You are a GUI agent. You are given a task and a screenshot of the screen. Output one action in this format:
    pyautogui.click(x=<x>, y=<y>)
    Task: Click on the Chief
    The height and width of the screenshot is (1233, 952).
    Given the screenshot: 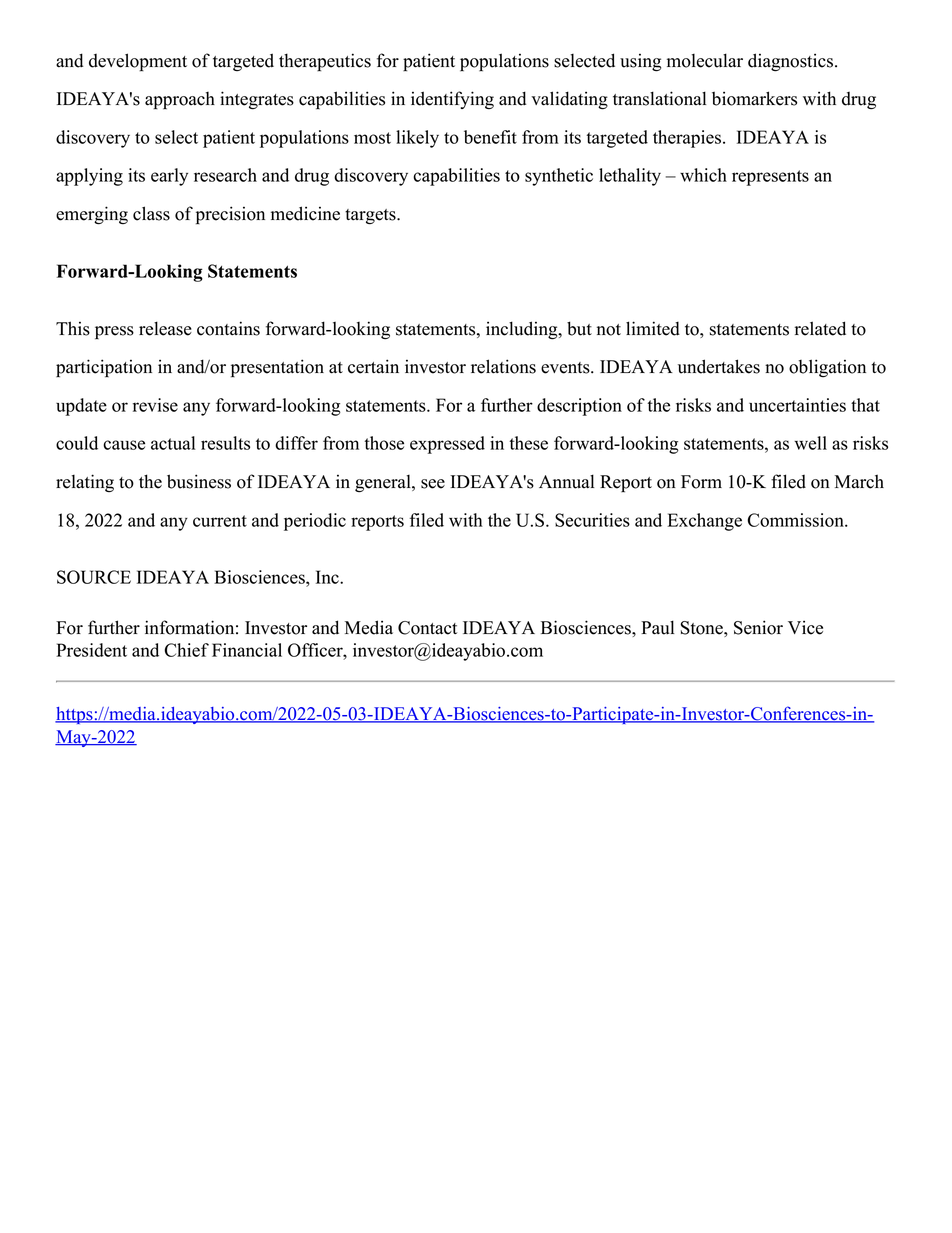 What is the action you would take?
    pyautogui.click(x=187, y=650)
